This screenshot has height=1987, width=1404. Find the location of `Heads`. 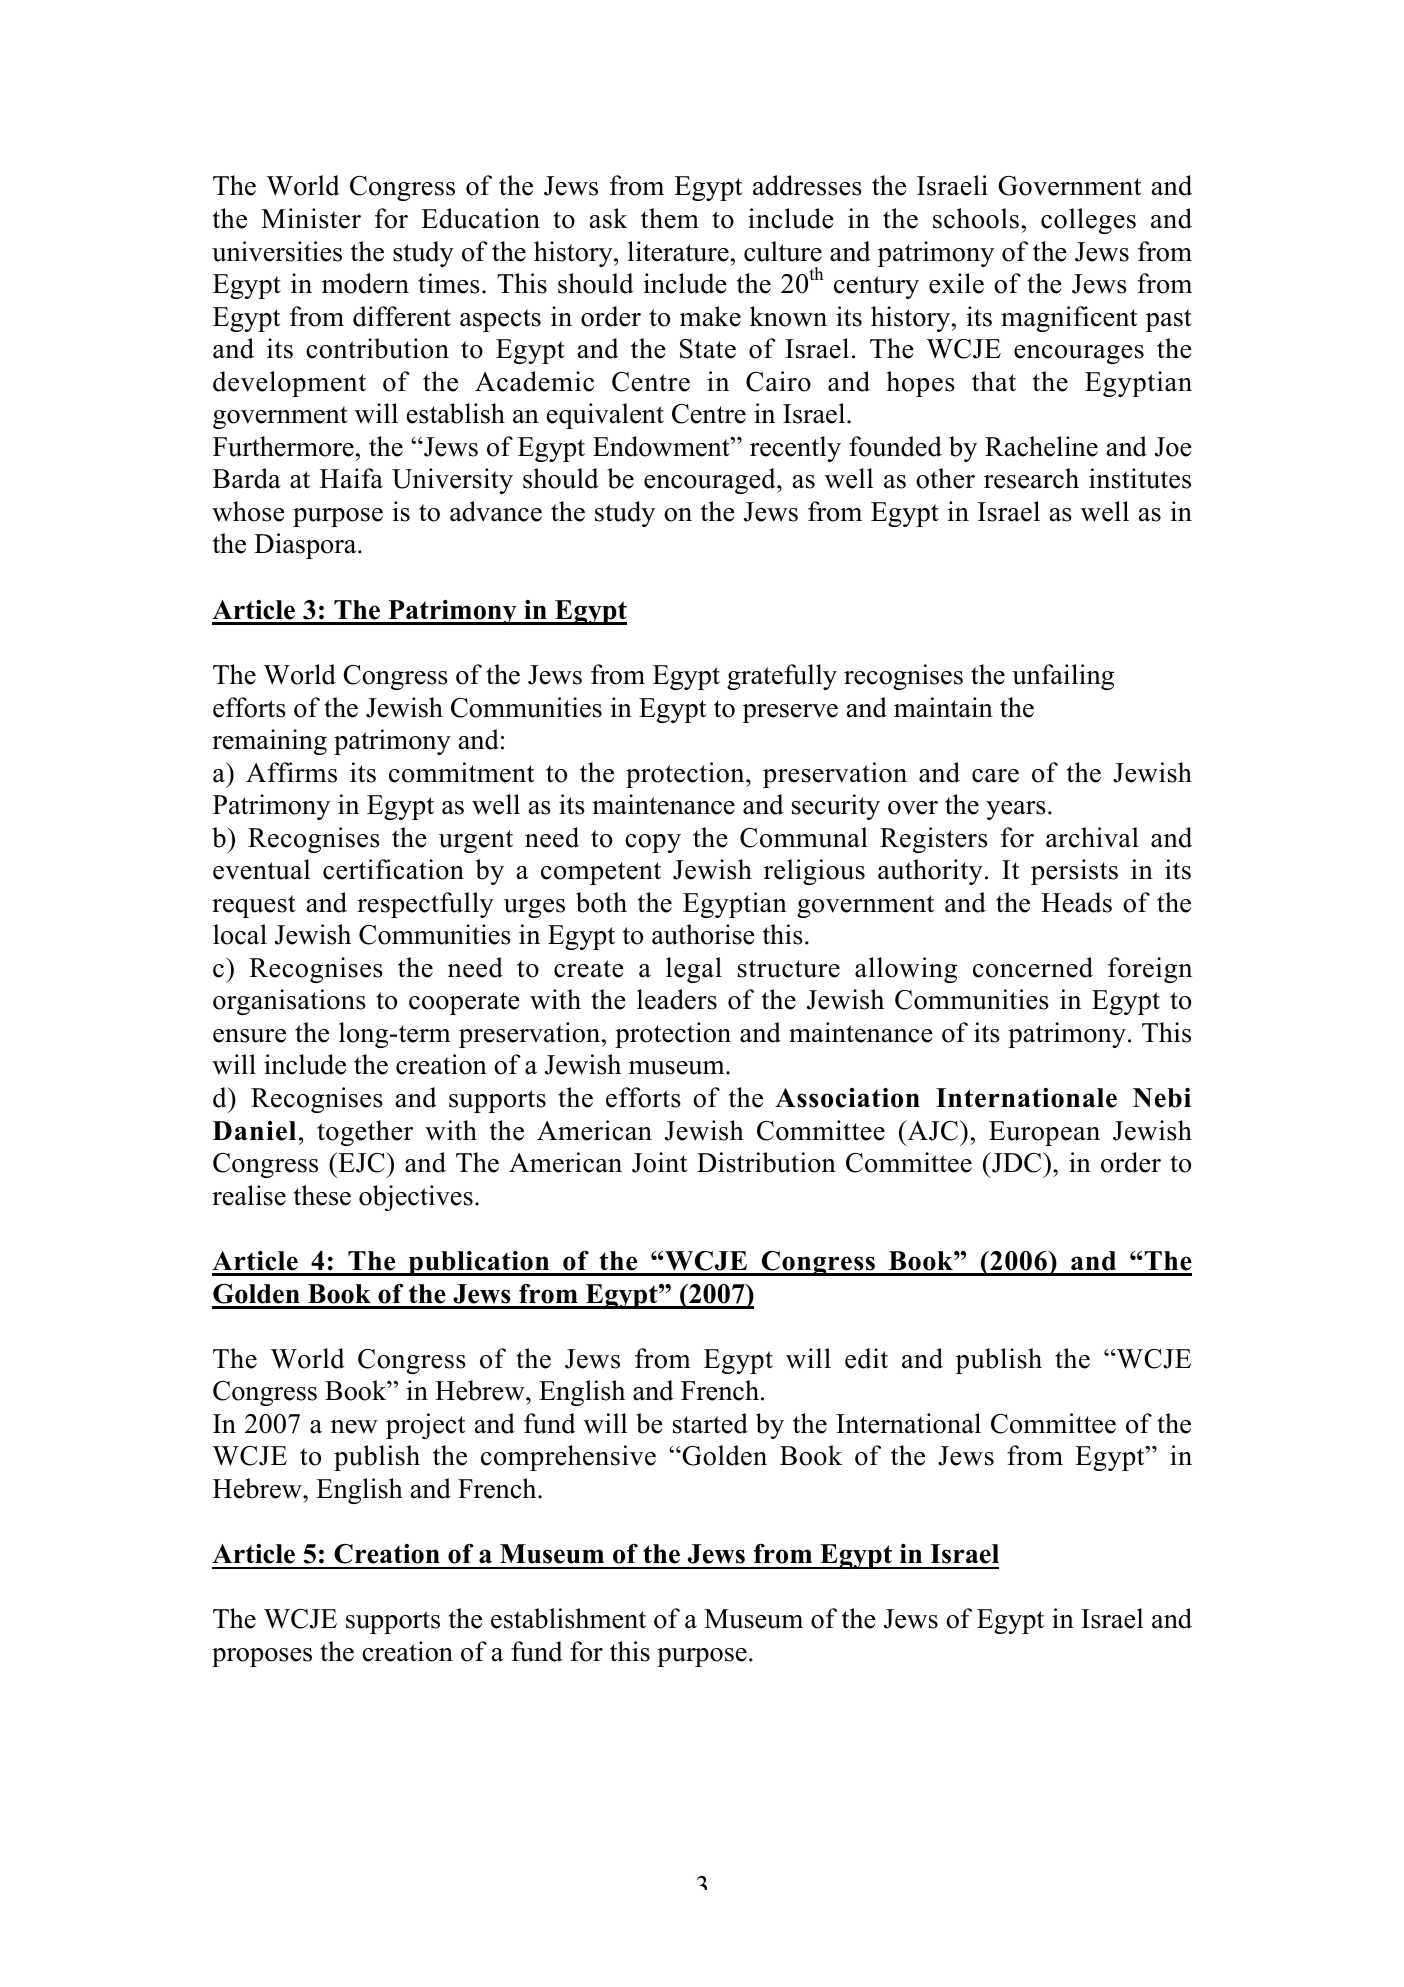

Heads is located at coordinates (1076, 902).
